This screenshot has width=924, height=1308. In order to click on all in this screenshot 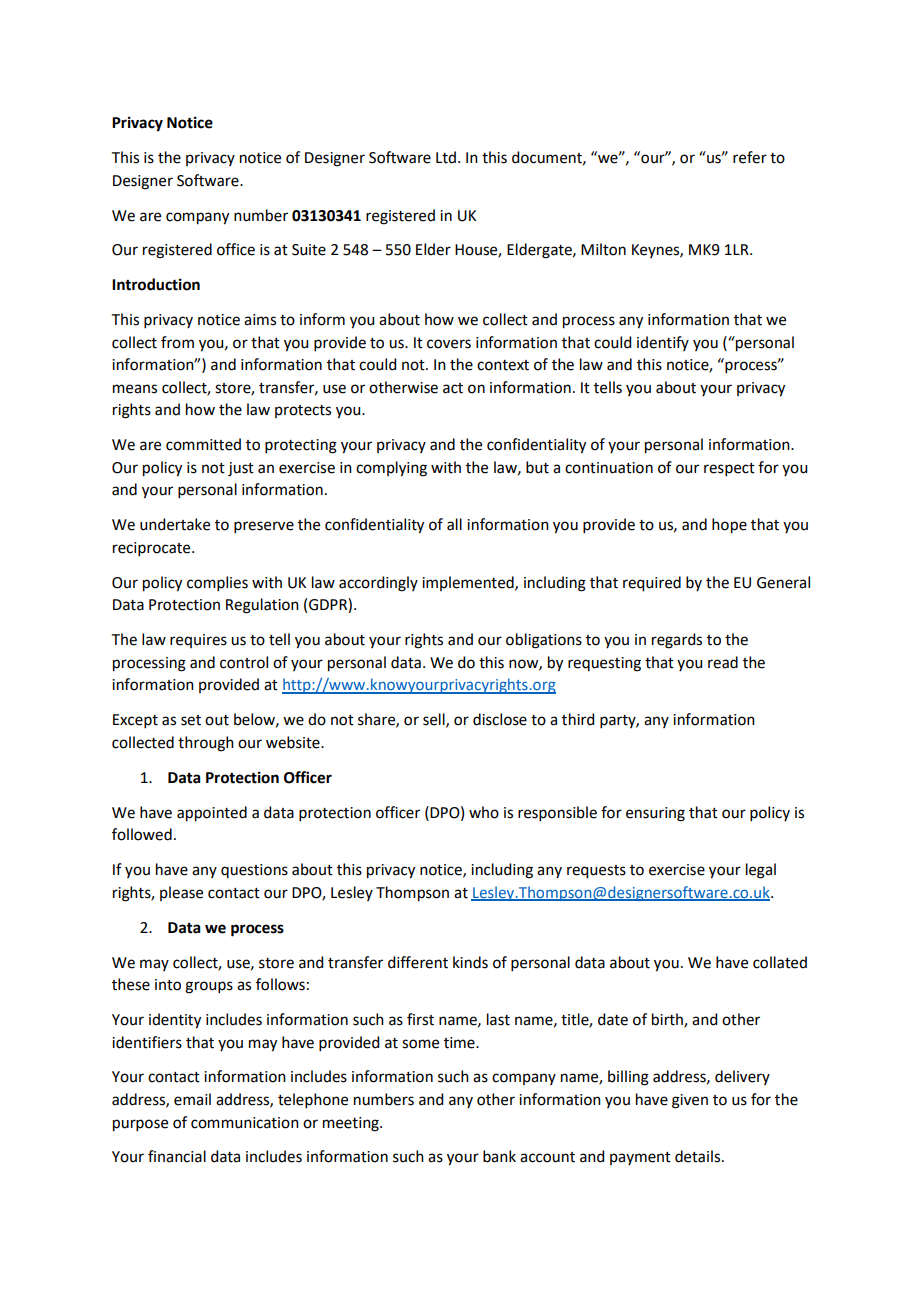, I will do `click(454, 524)`.
